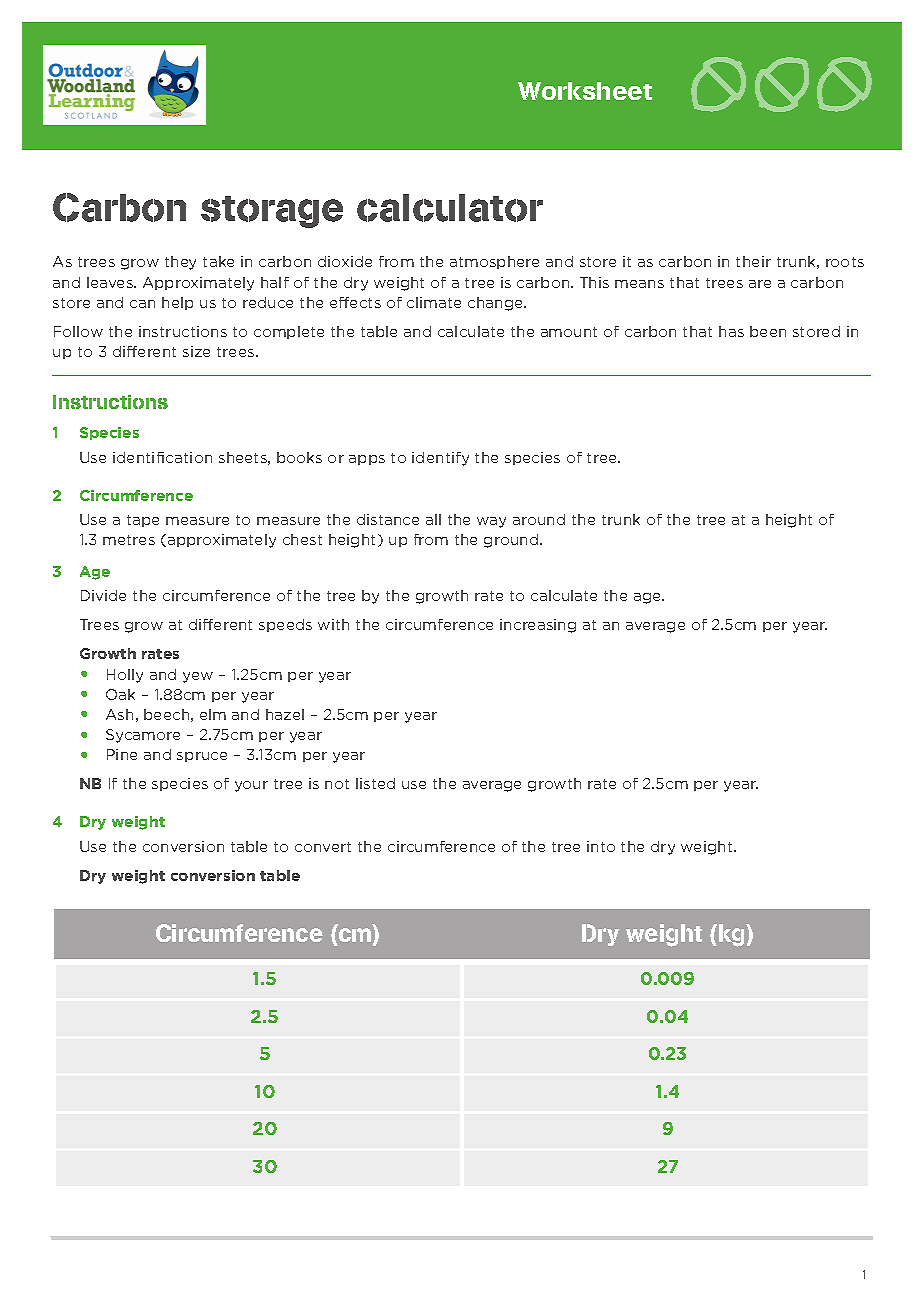  I want to click on Worksheet, so click(585, 91).
